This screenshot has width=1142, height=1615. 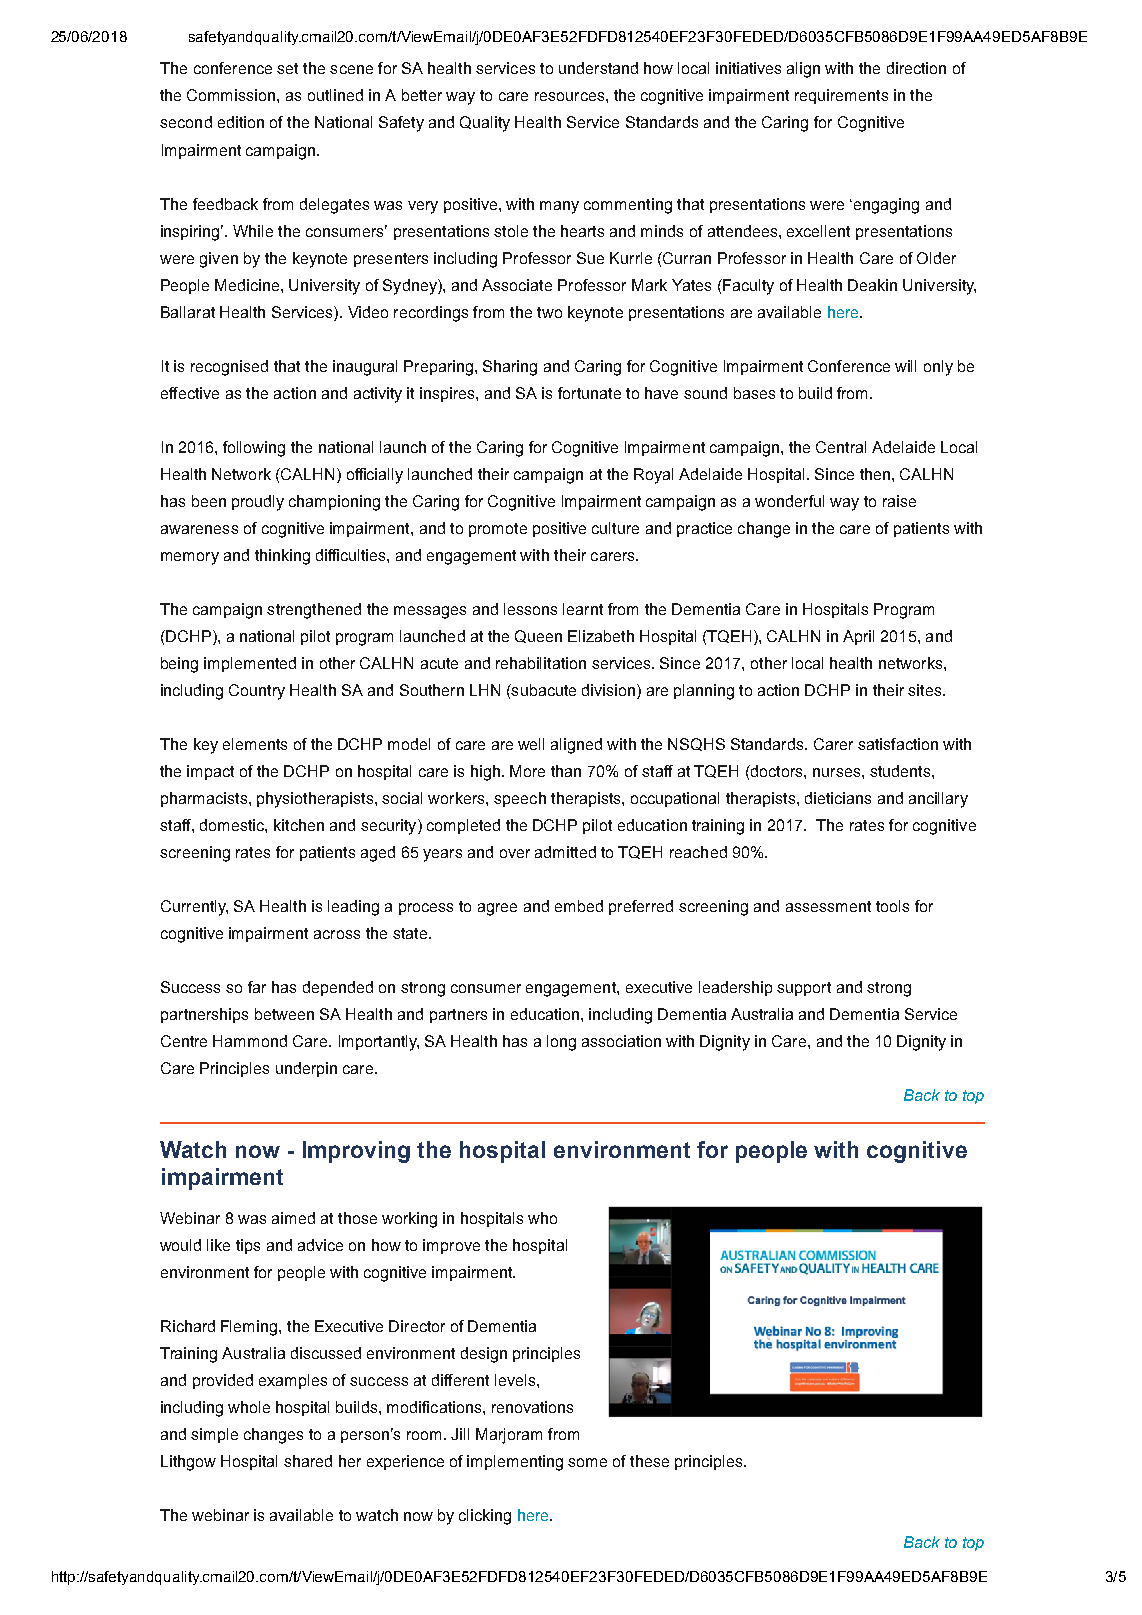 What do you see at coordinates (589, 393) in the screenshot?
I see `fortunate` at bounding box center [589, 393].
